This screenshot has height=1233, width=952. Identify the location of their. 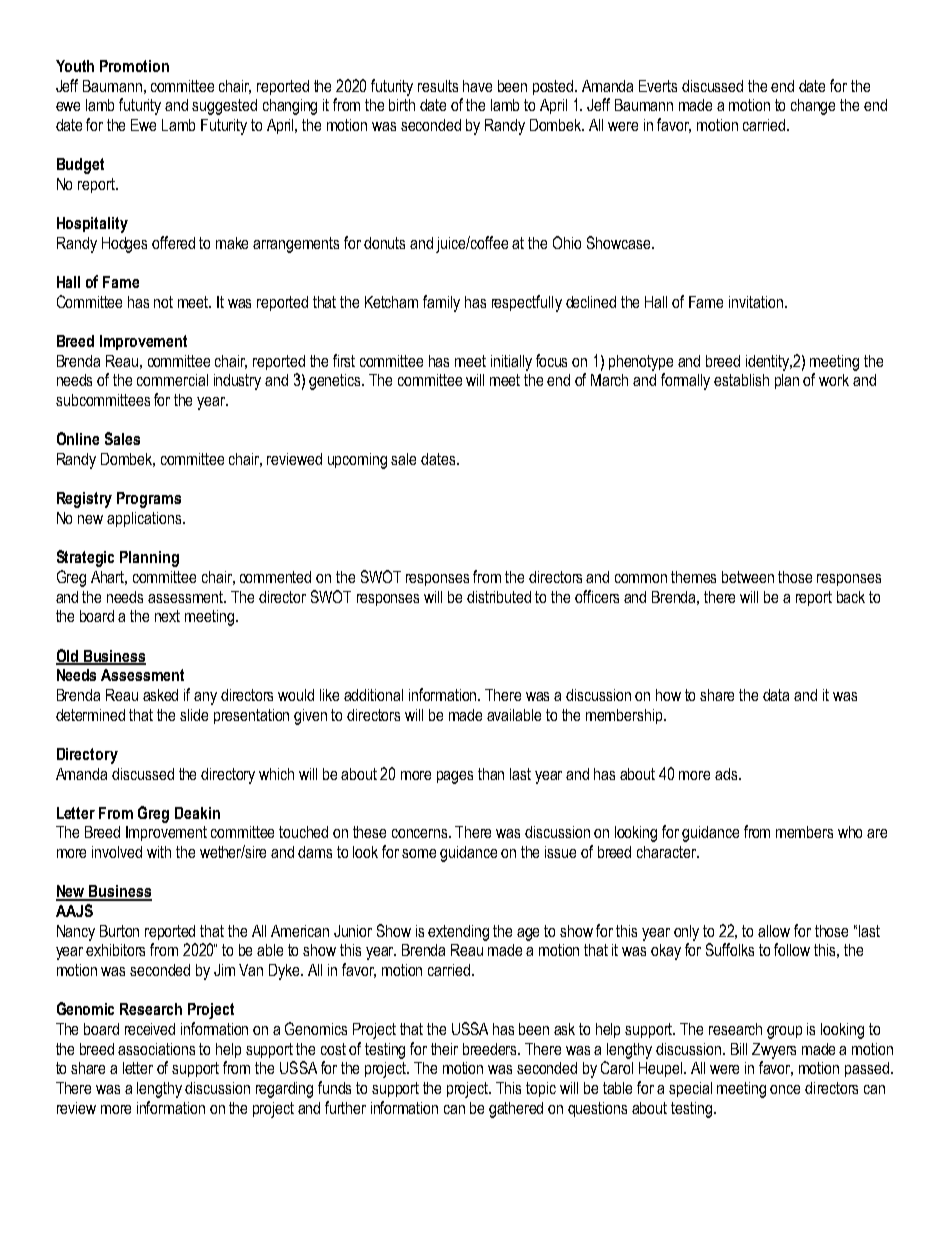
(444, 1049).
